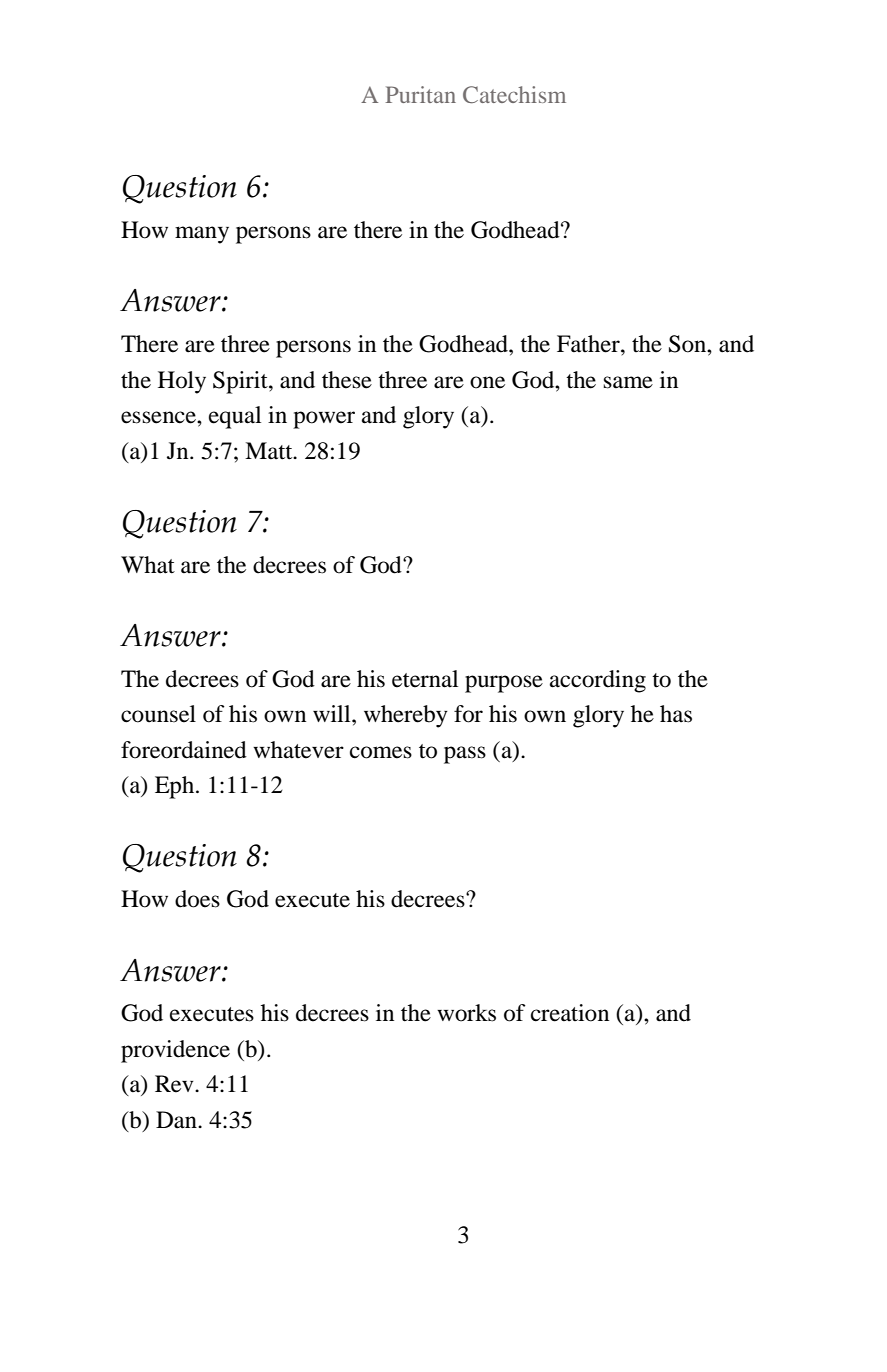 The image size is (887, 1372). I want to click on many, so click(202, 235).
